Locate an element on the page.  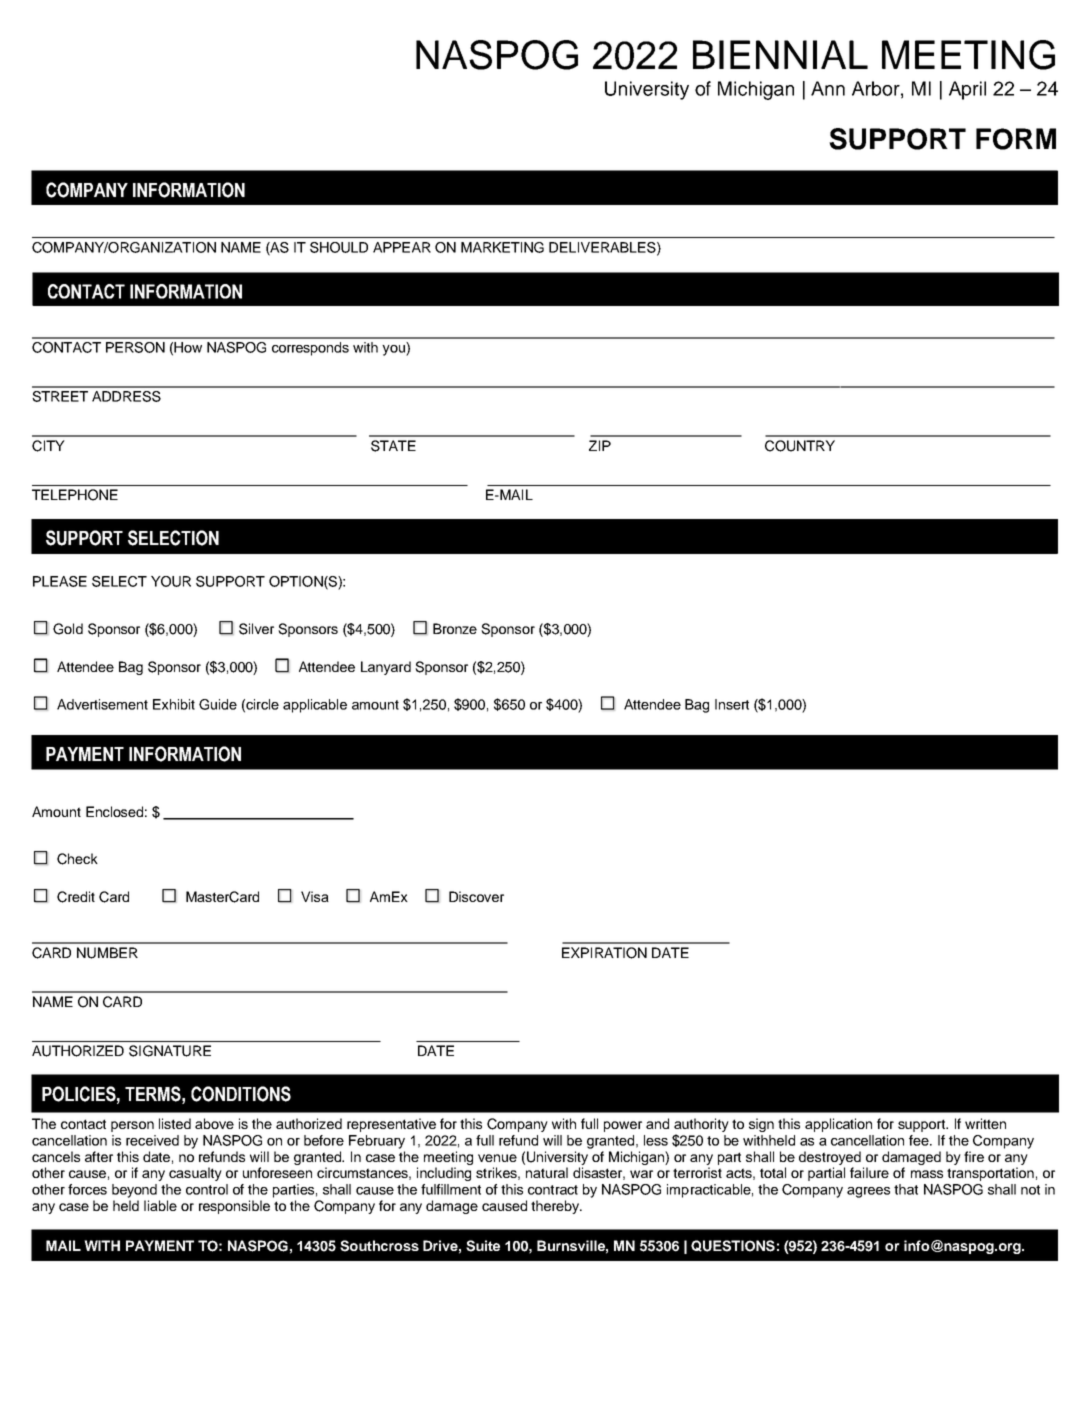
MARKETING is located at coordinates (502, 247).
